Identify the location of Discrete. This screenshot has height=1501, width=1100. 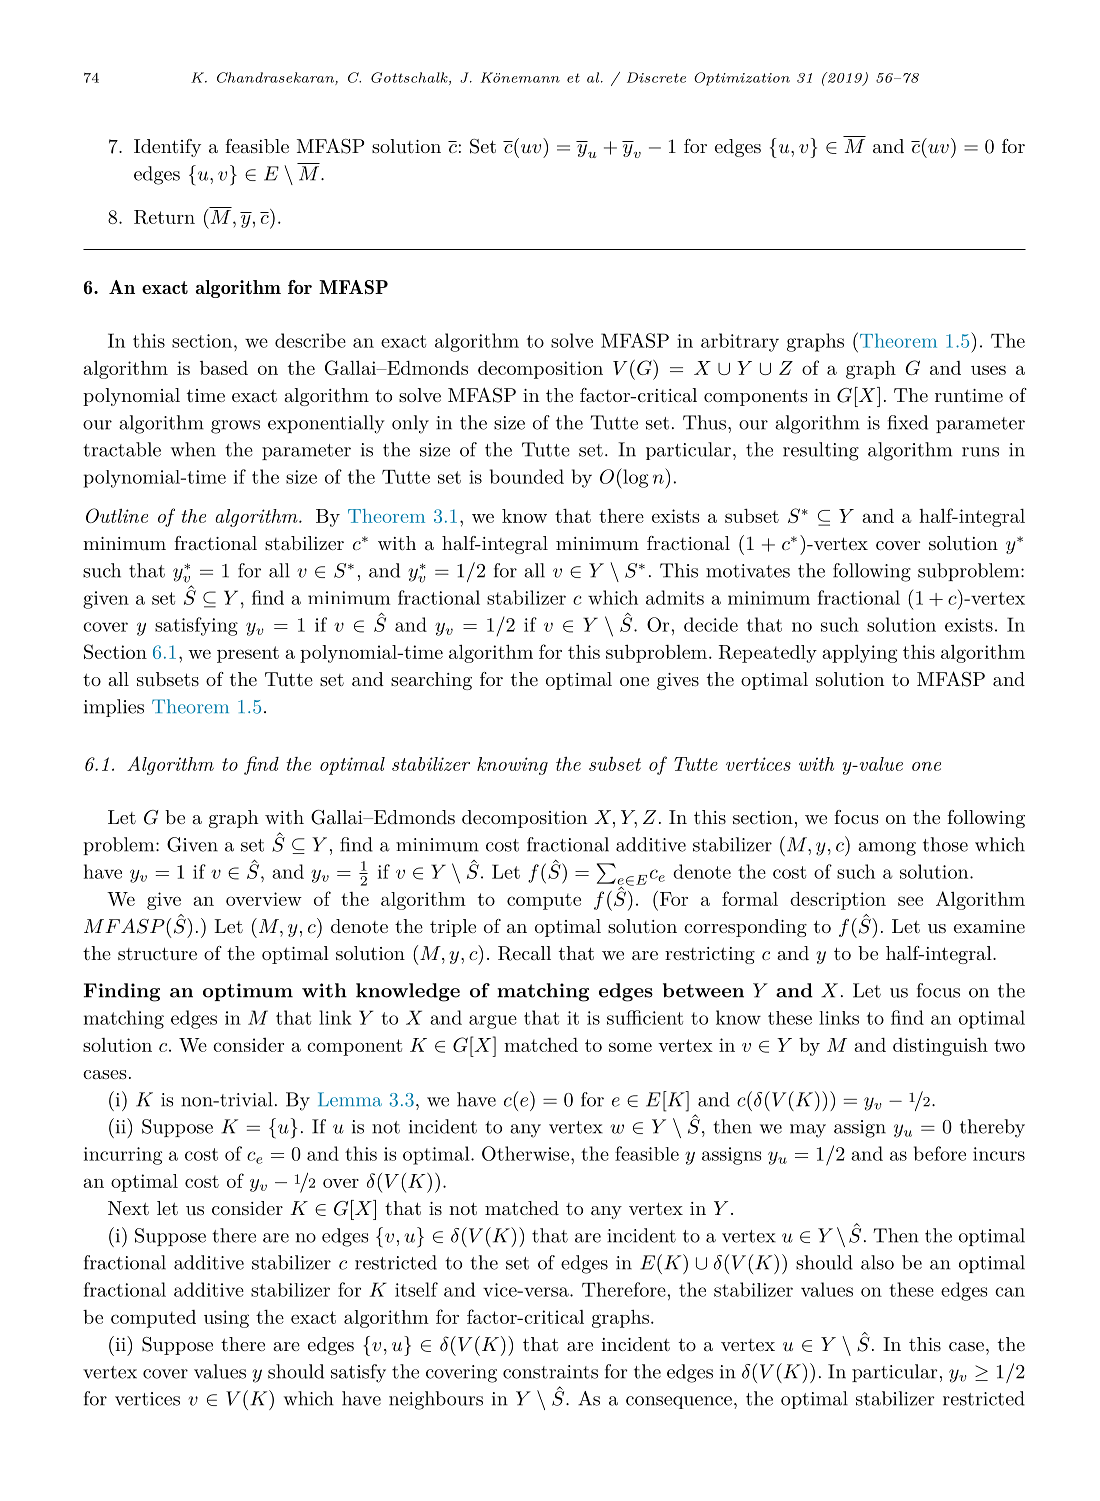
(656, 77).
